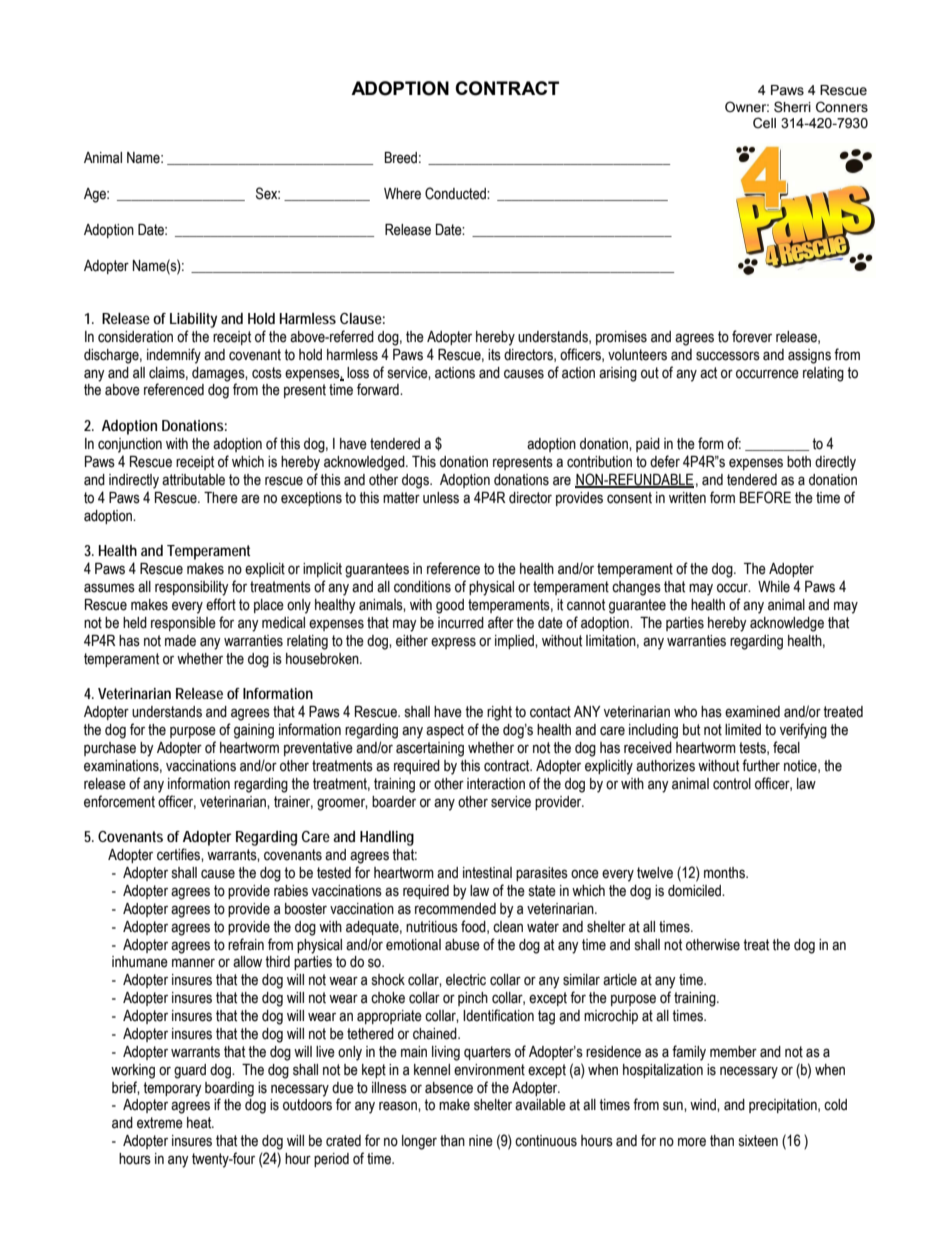  What do you see at coordinates (291, 891) in the screenshot?
I see `rabies` at bounding box center [291, 891].
